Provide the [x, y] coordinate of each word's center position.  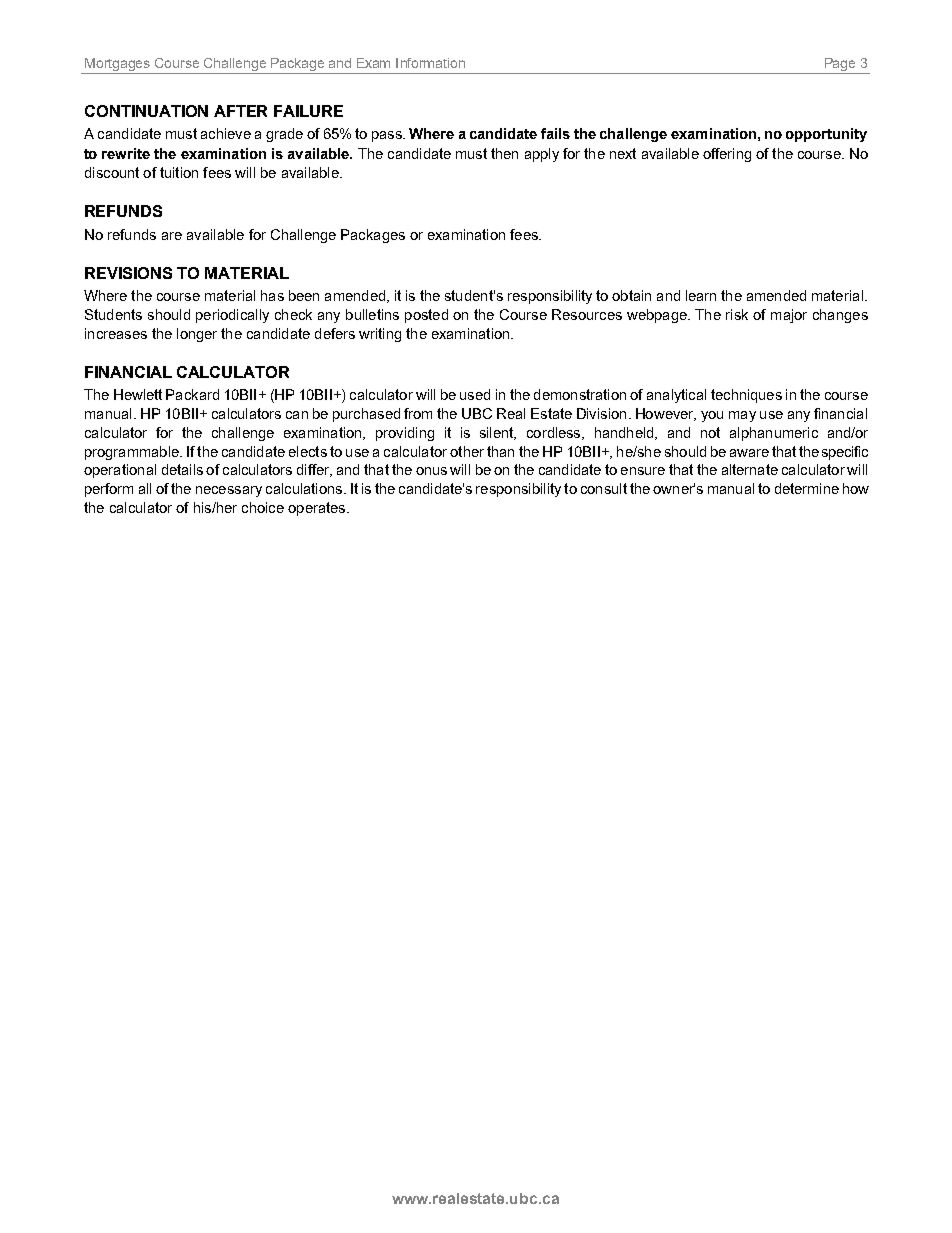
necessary [229, 491]
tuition [179, 172]
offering [727, 155]
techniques [746, 396]
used [475, 394]
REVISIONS [128, 273]
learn [701, 295]
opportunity [826, 135]
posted [426, 316]
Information [430, 63]
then [504, 153]
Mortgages [117, 66]
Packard [192, 394]
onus [431, 471]
